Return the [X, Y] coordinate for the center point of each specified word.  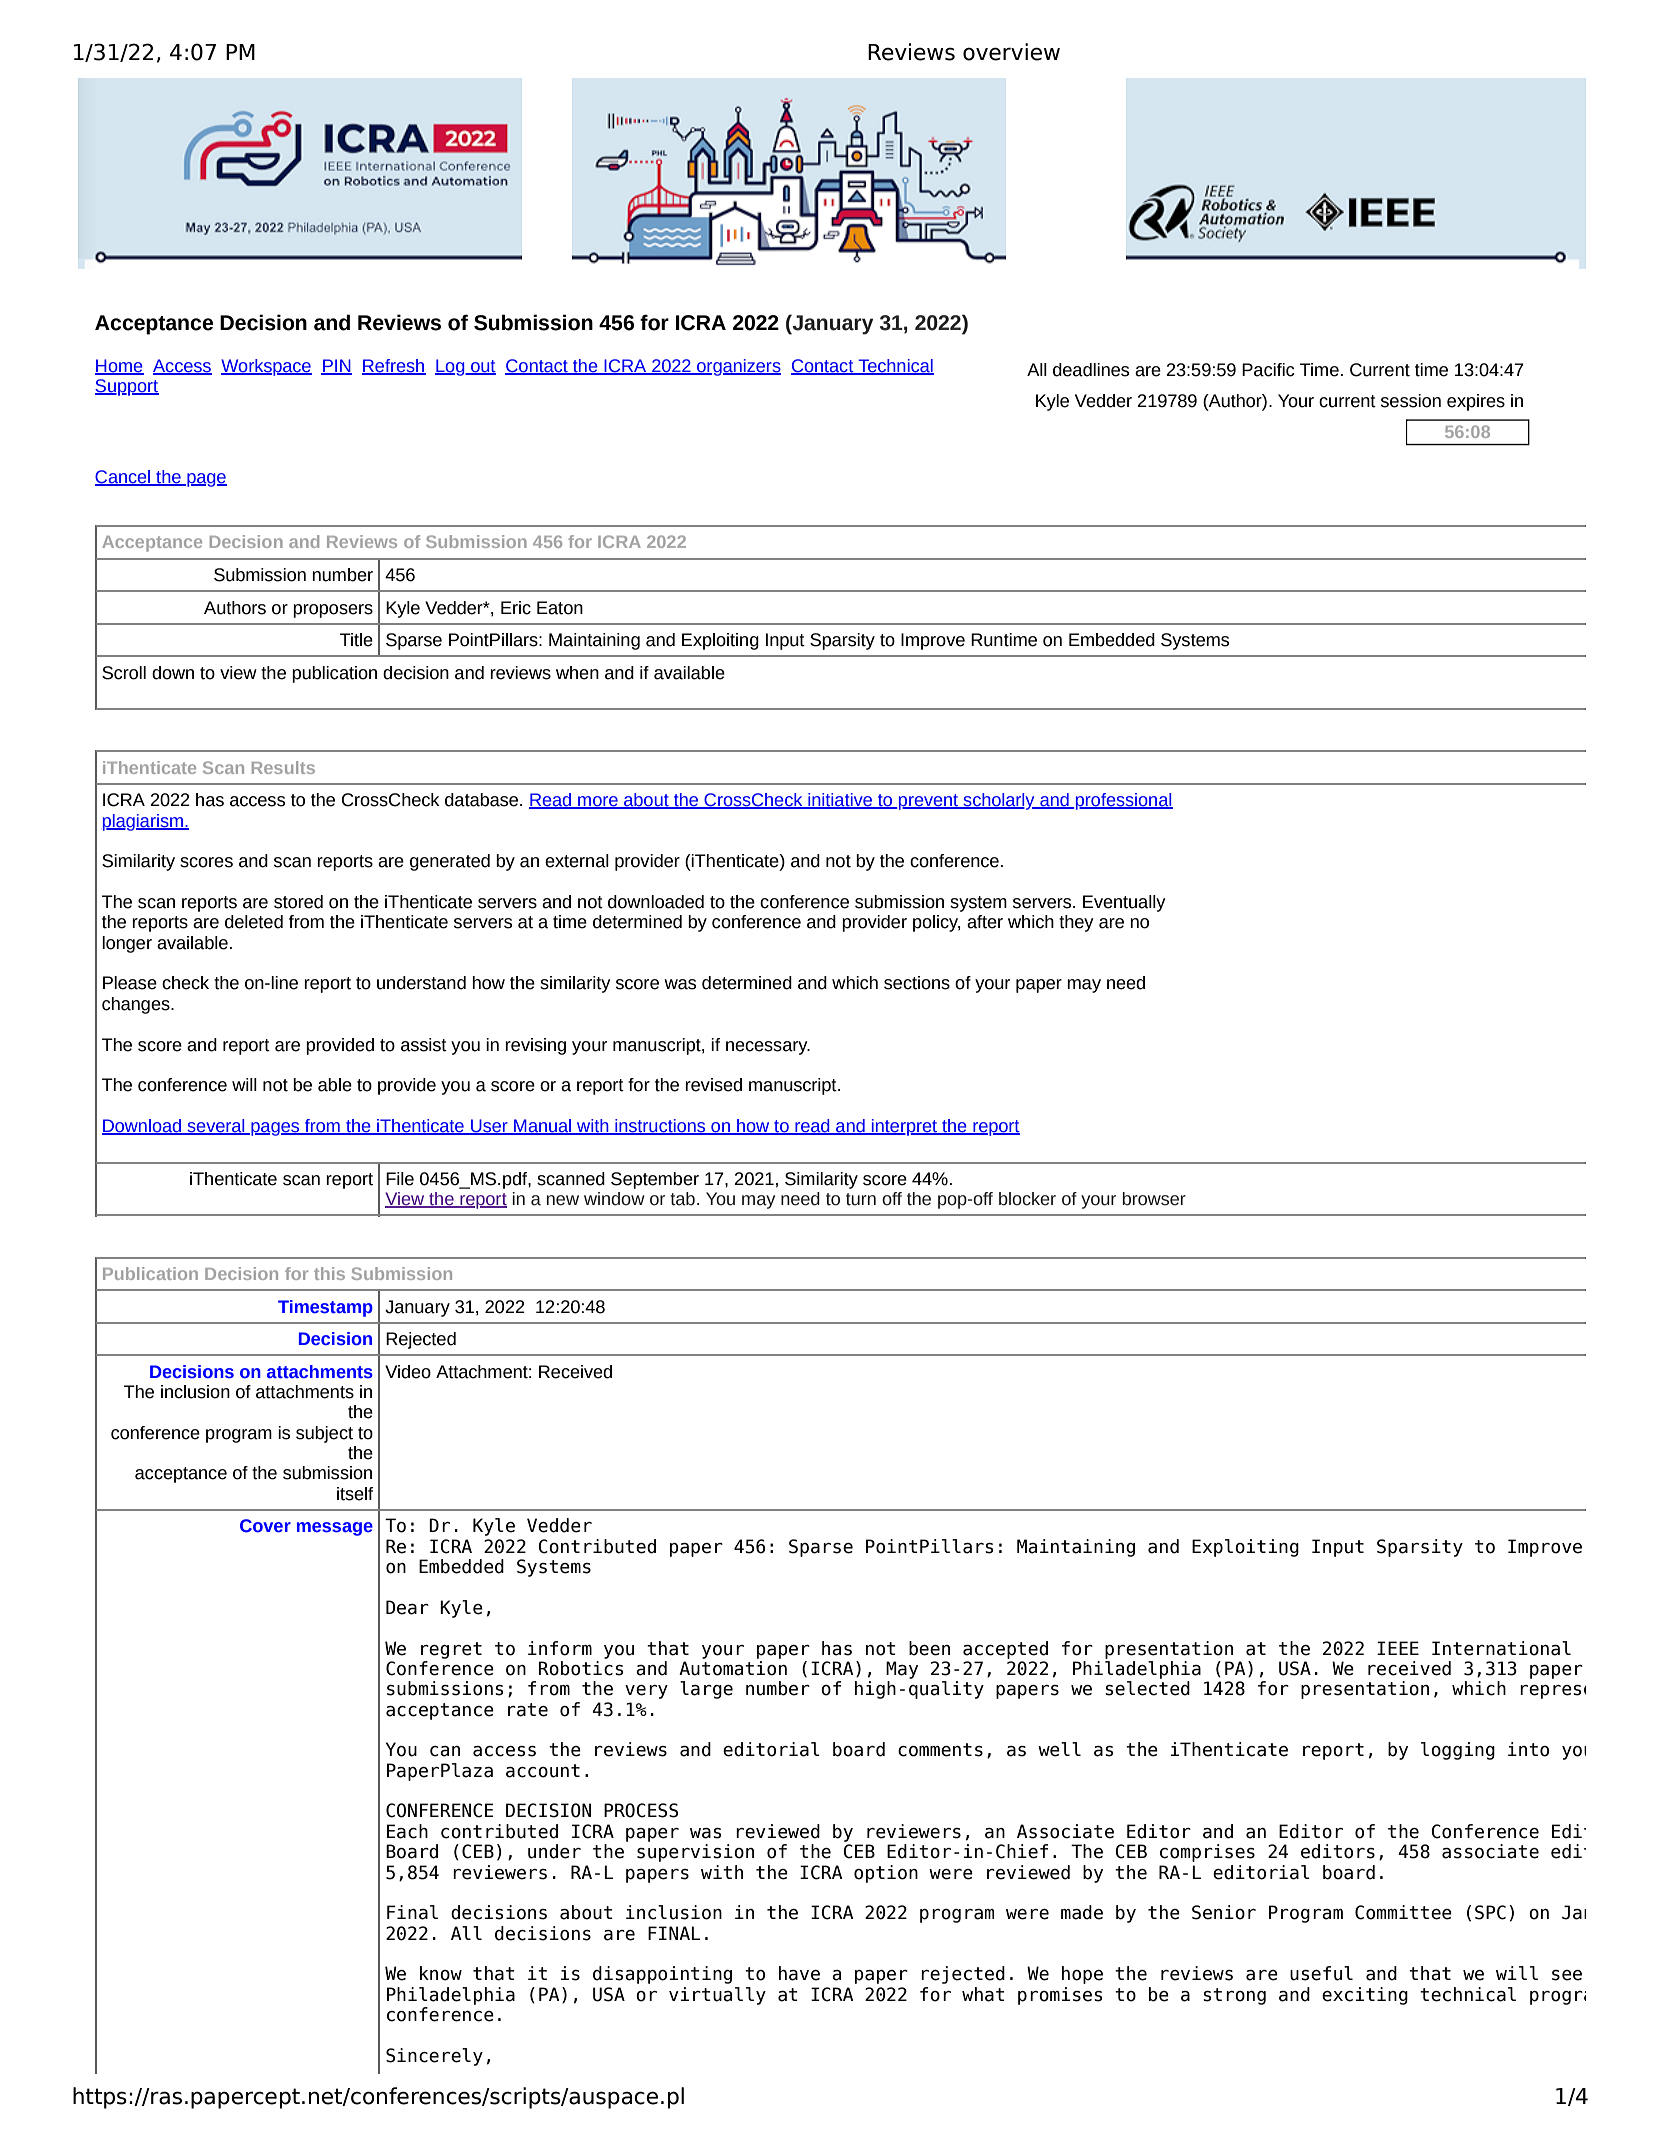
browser [1154, 1199]
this [329, 1273]
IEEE [1398, 1648]
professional [1123, 801]
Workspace [266, 367]
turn [861, 1199]
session [1411, 401]
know [441, 1973]
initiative [840, 801]
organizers [738, 367]
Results [283, 767]
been [929, 1648]
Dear [407, 1607]
